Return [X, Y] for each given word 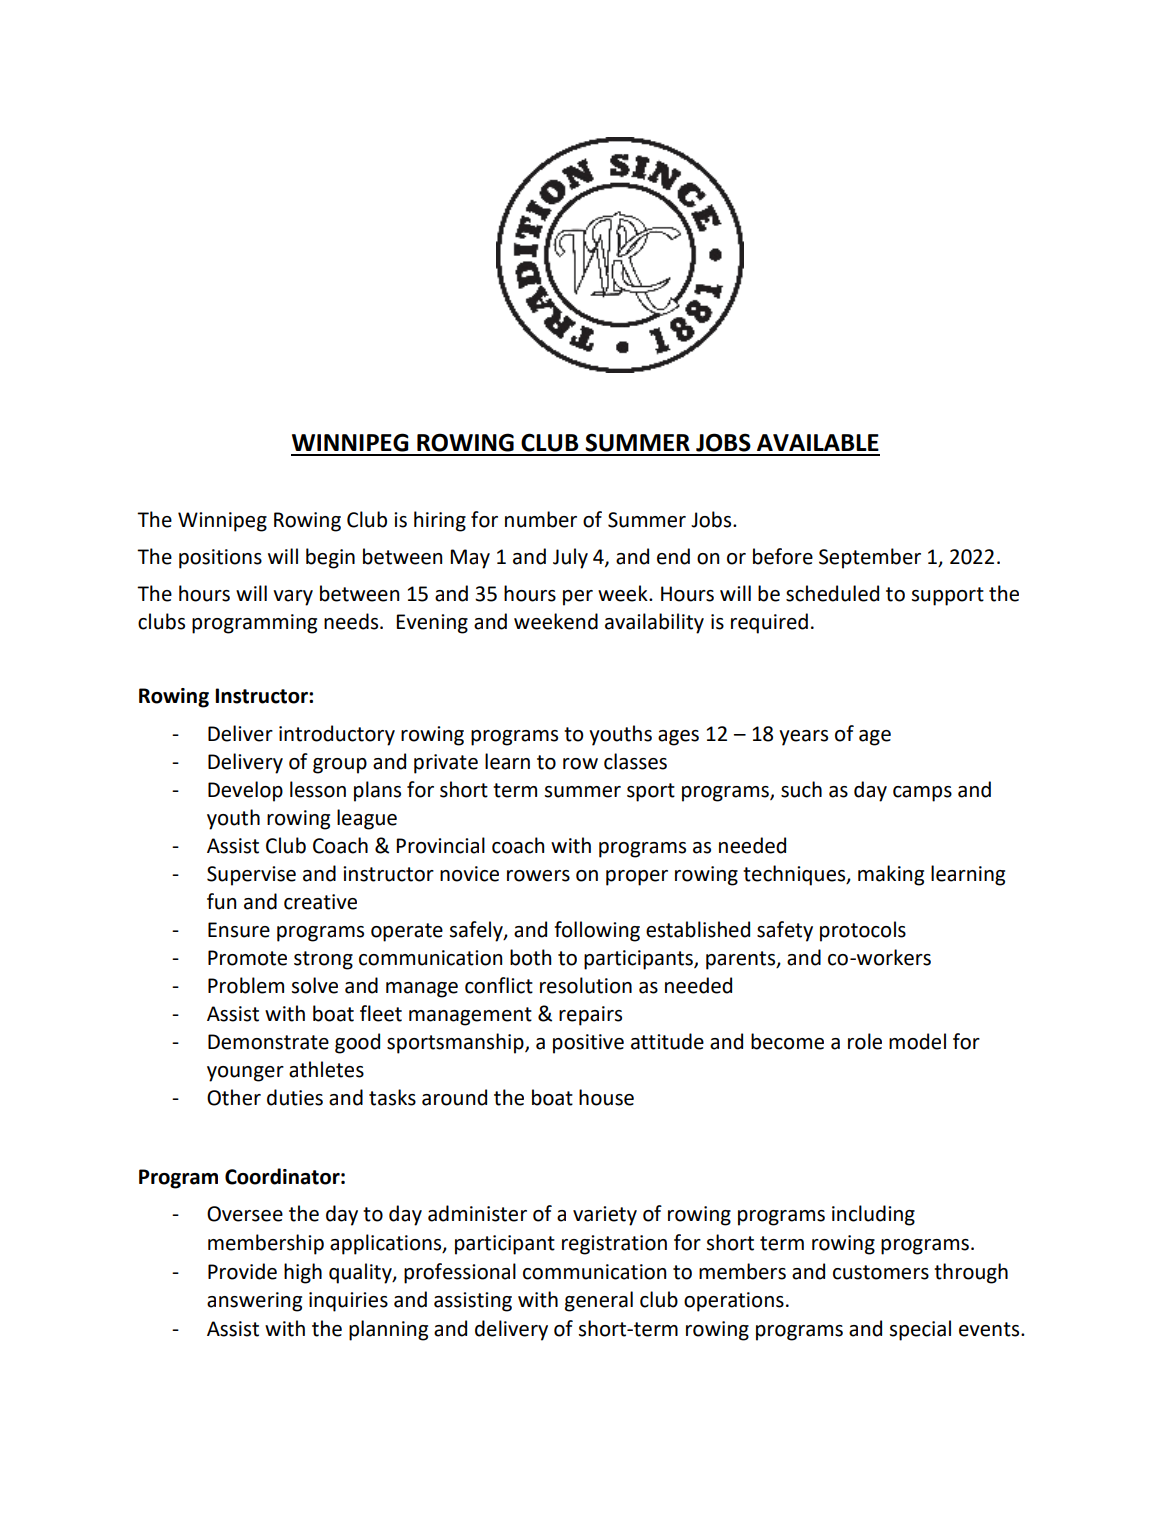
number [541, 519]
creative [320, 902]
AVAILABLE [818, 442]
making [891, 875]
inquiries [348, 1302]
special [920, 1330]
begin [330, 558]
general [599, 1301]
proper [637, 878]
